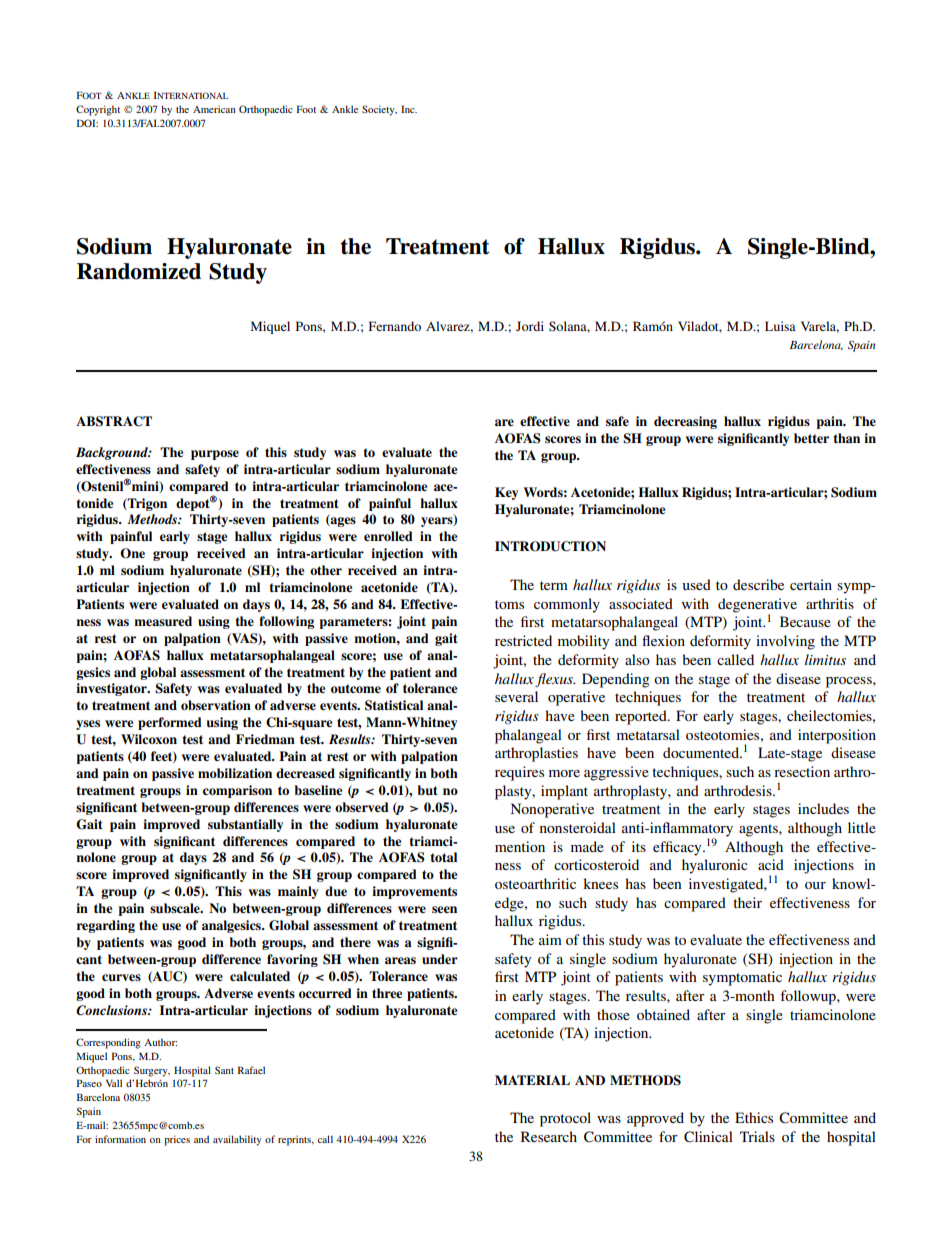 This screenshot has height=1233, width=952. What do you see at coordinates (177, 1140) in the screenshot?
I see `prices` at bounding box center [177, 1140].
